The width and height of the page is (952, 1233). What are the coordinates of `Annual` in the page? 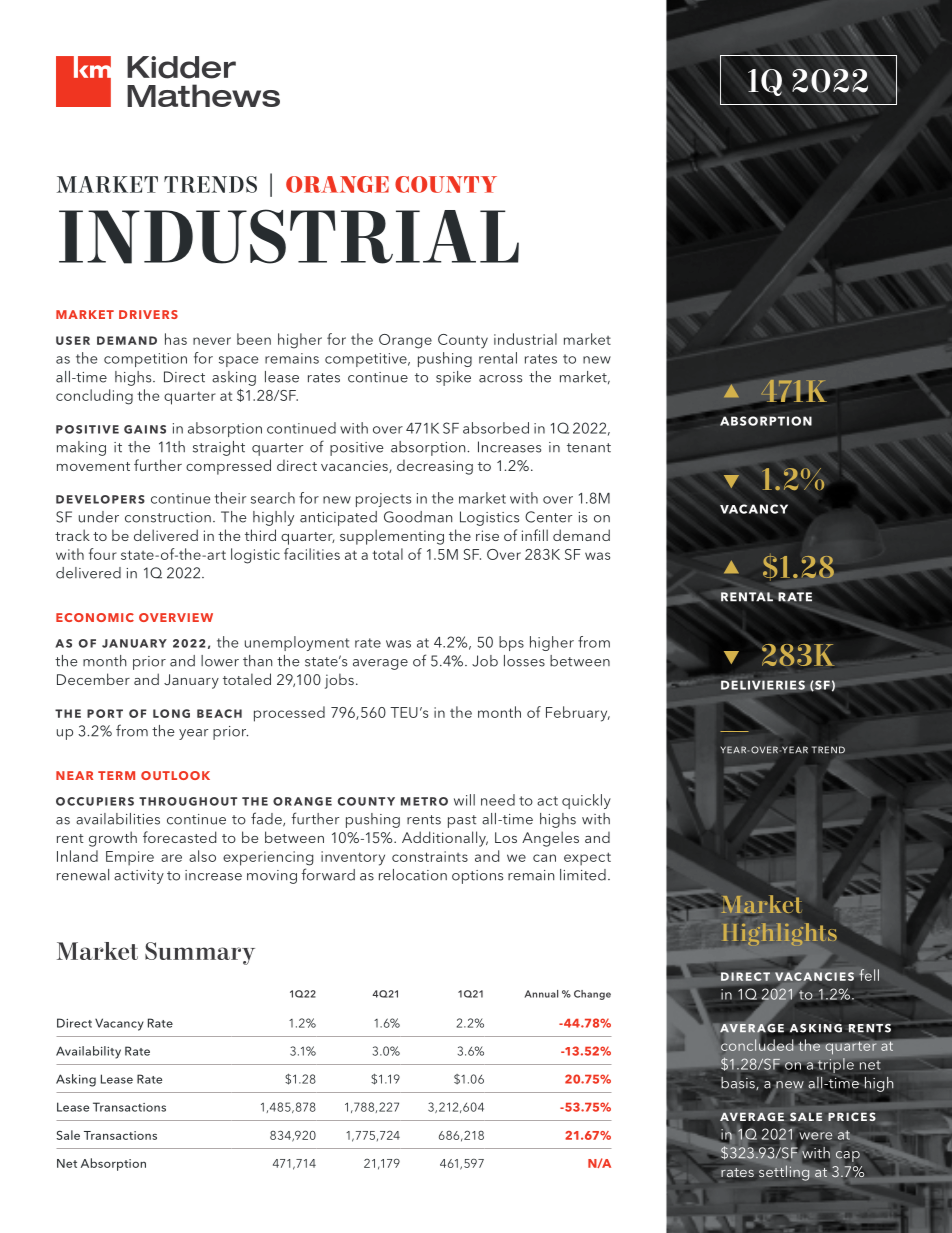 It's located at (541, 994).
